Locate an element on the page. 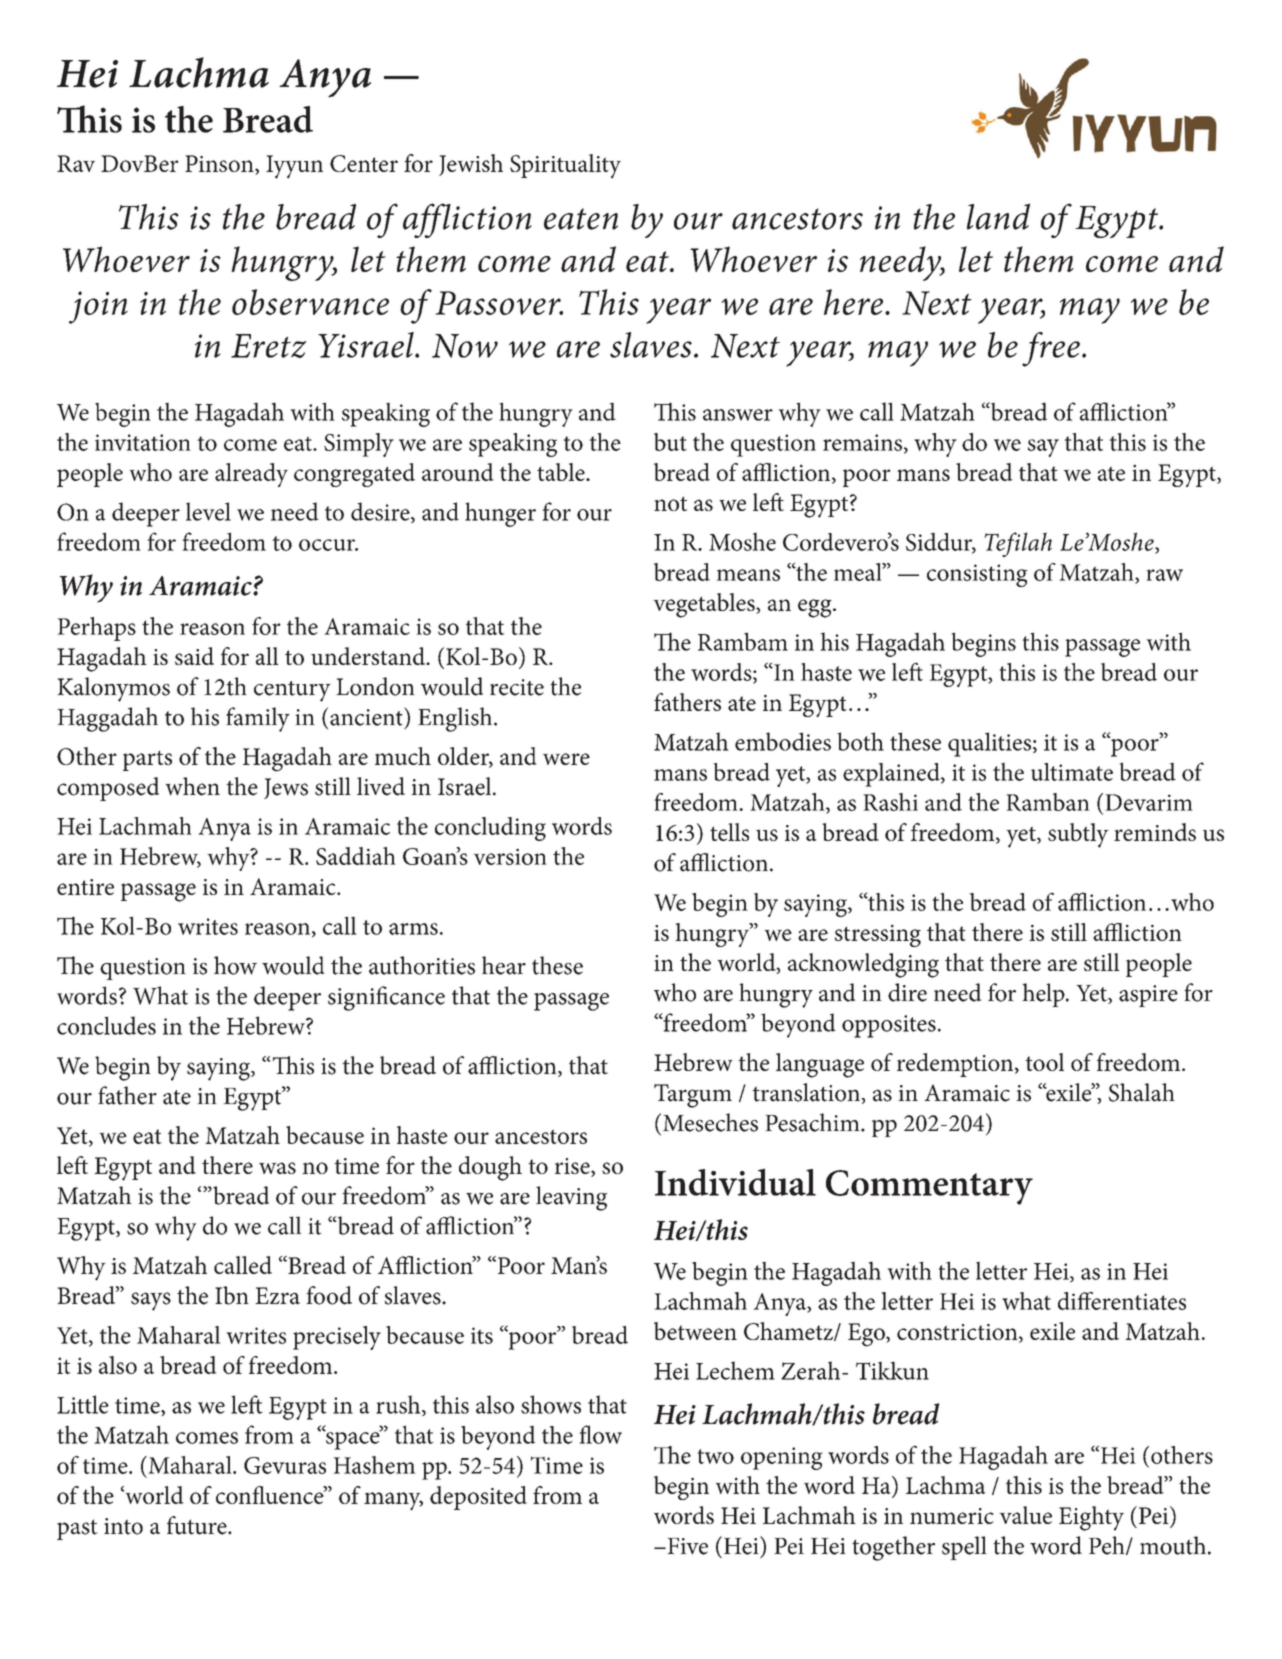 This document has height=1659, width=1282. subtly is located at coordinates (1078, 835).
